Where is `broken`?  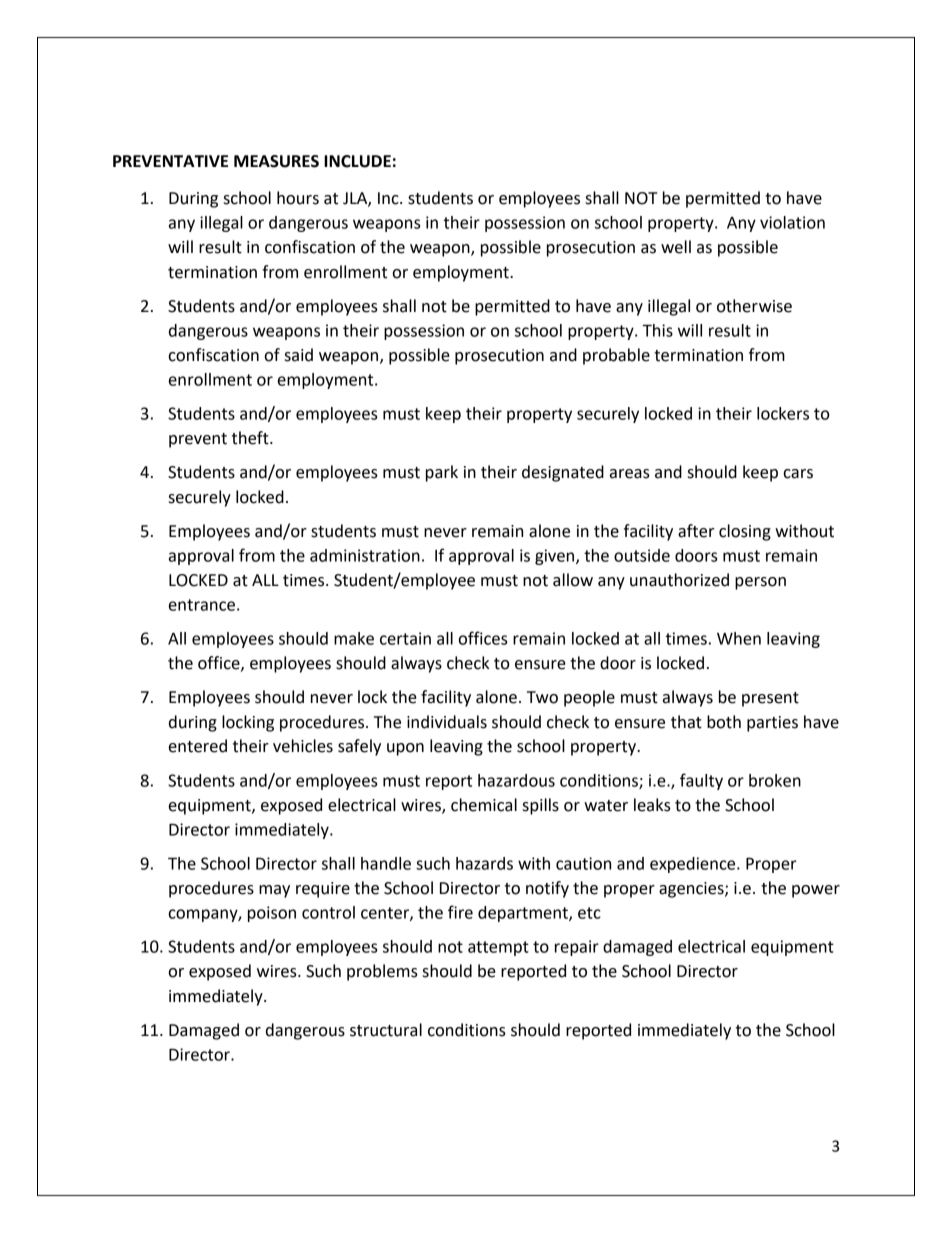
broken is located at coordinates (775, 780).
